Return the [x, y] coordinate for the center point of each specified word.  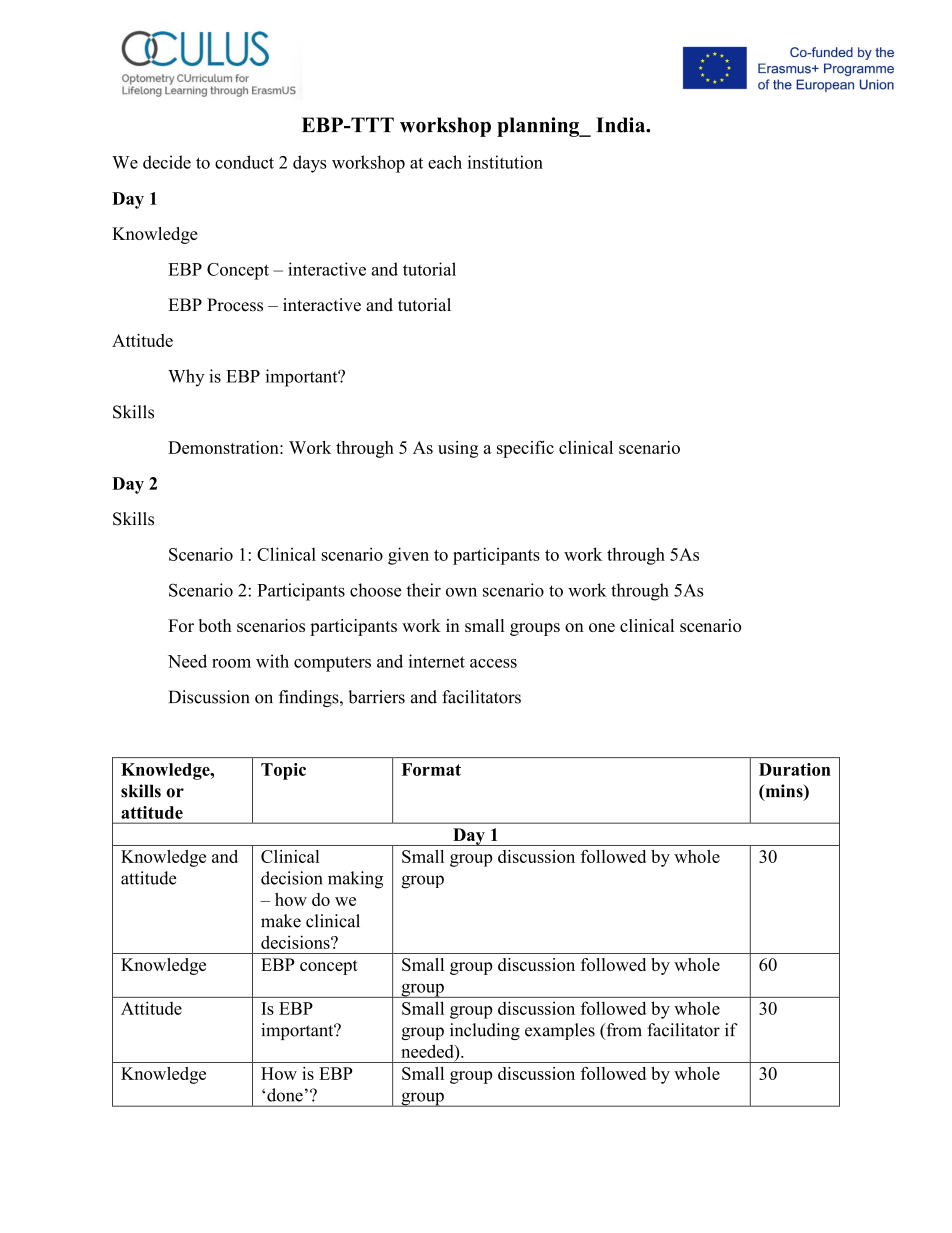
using [458, 449]
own [461, 592]
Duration [795, 769]
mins [784, 792]
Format [431, 769]
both [215, 625]
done [285, 1095]
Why [186, 378]
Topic [283, 771]
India [622, 125]
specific [525, 449]
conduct [244, 162]
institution [505, 162]
